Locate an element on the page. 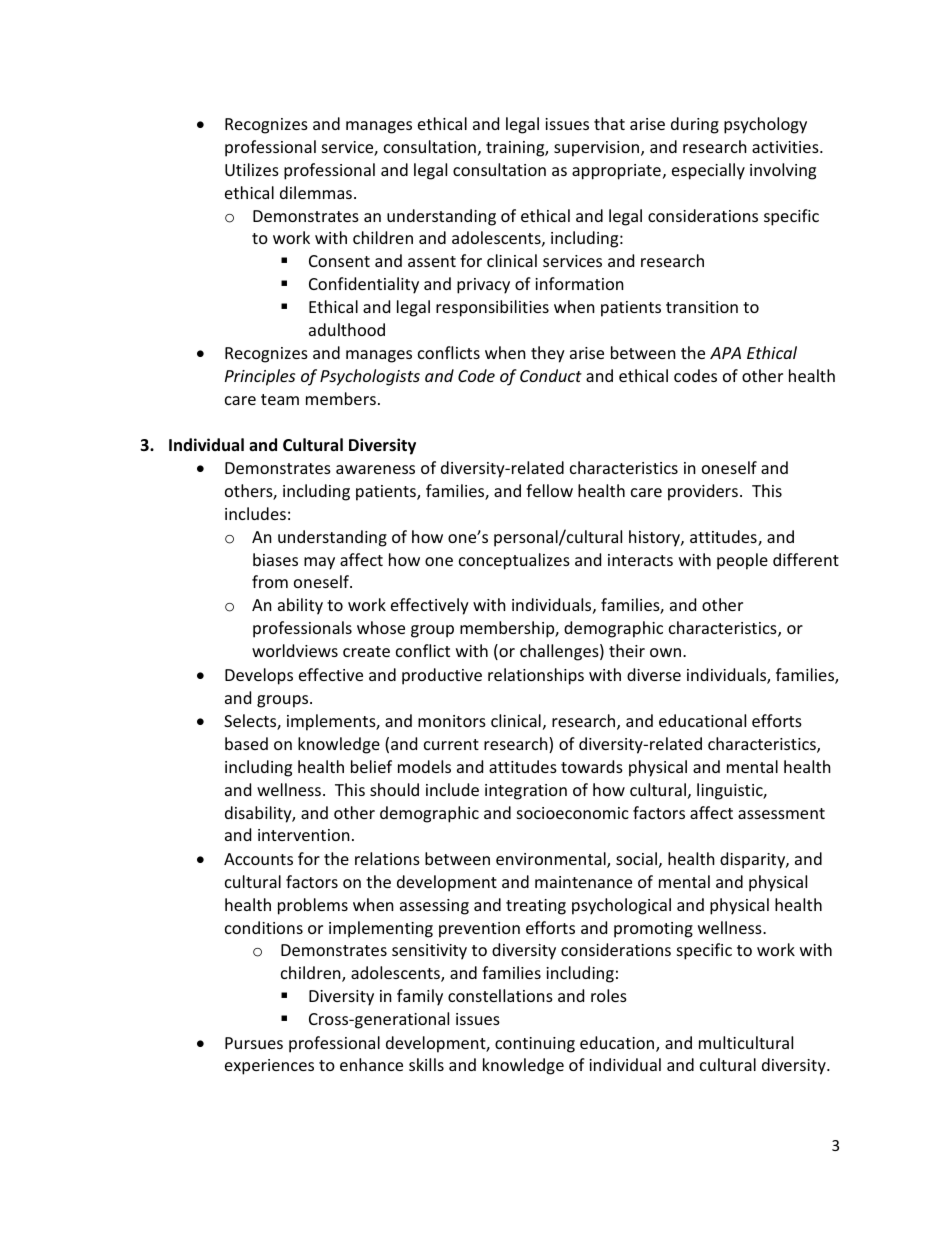 The height and width of the image is (1233, 952). belief is located at coordinates (371, 766).
